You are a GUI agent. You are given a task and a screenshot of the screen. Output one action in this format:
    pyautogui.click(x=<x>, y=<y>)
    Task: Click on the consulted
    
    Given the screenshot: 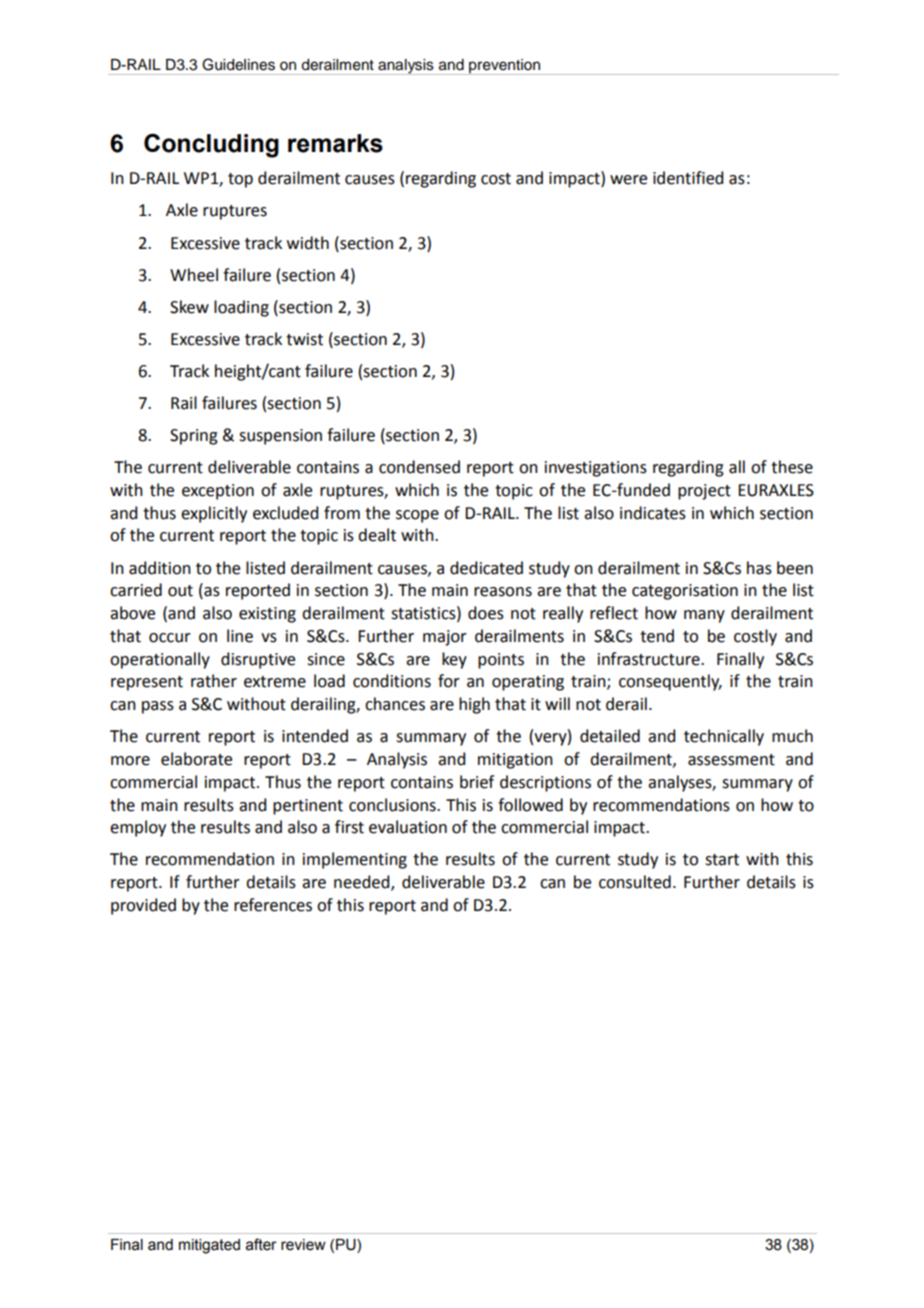 What is the action you would take?
    pyautogui.click(x=635, y=882)
